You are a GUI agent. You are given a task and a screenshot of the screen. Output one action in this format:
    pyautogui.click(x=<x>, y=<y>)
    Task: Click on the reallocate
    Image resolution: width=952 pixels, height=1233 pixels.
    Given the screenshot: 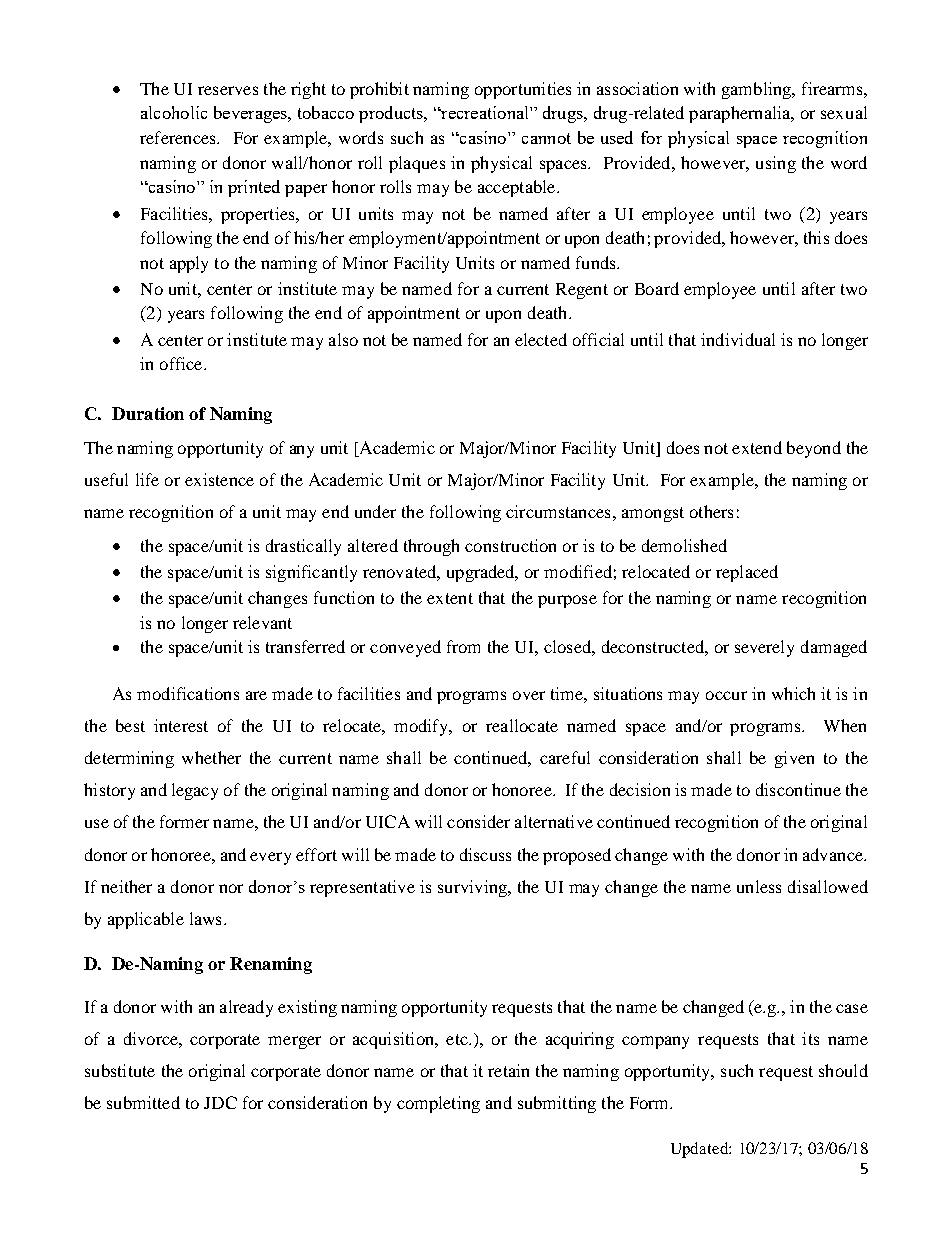 What is the action you would take?
    pyautogui.click(x=522, y=725)
